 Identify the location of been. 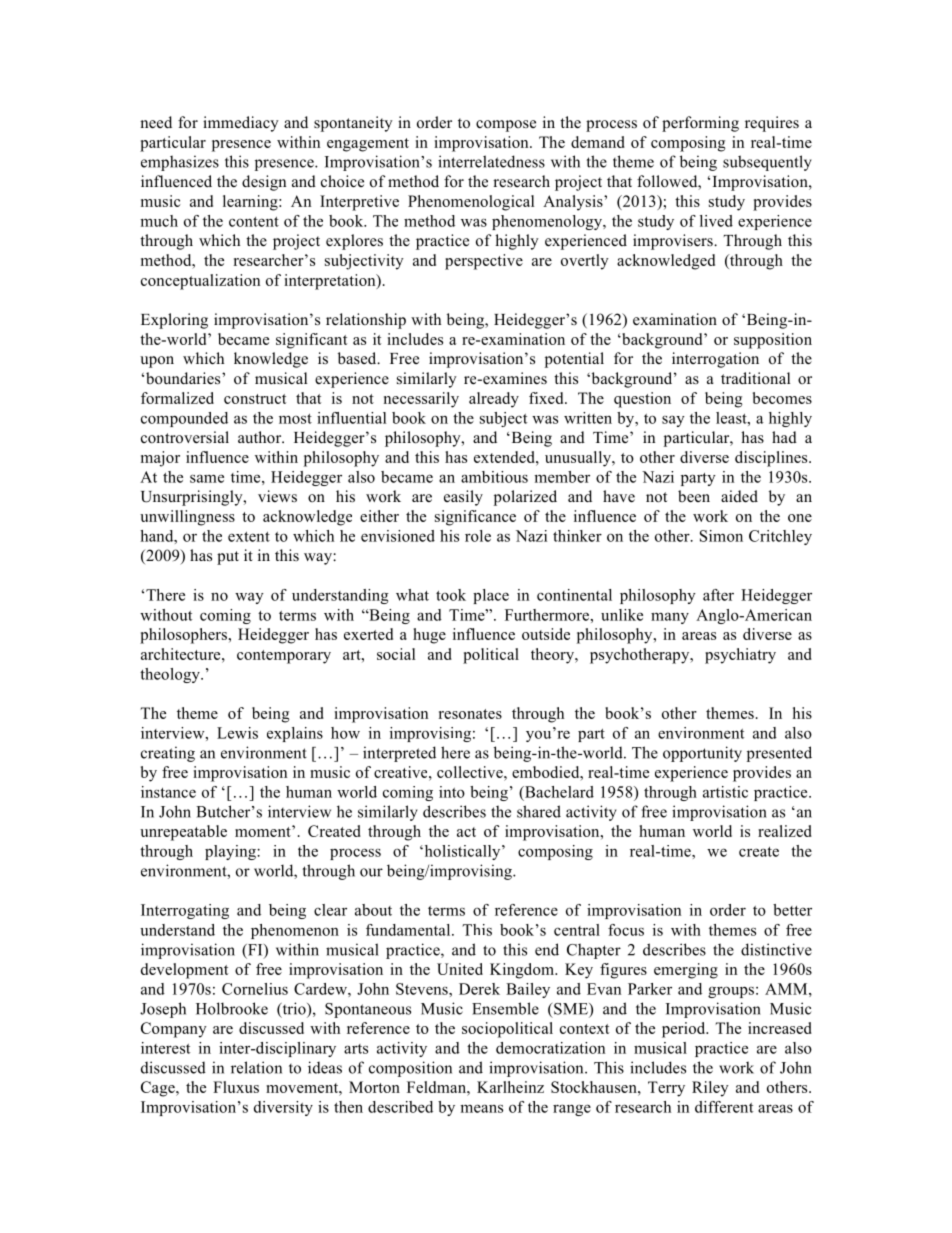
(694, 496).
